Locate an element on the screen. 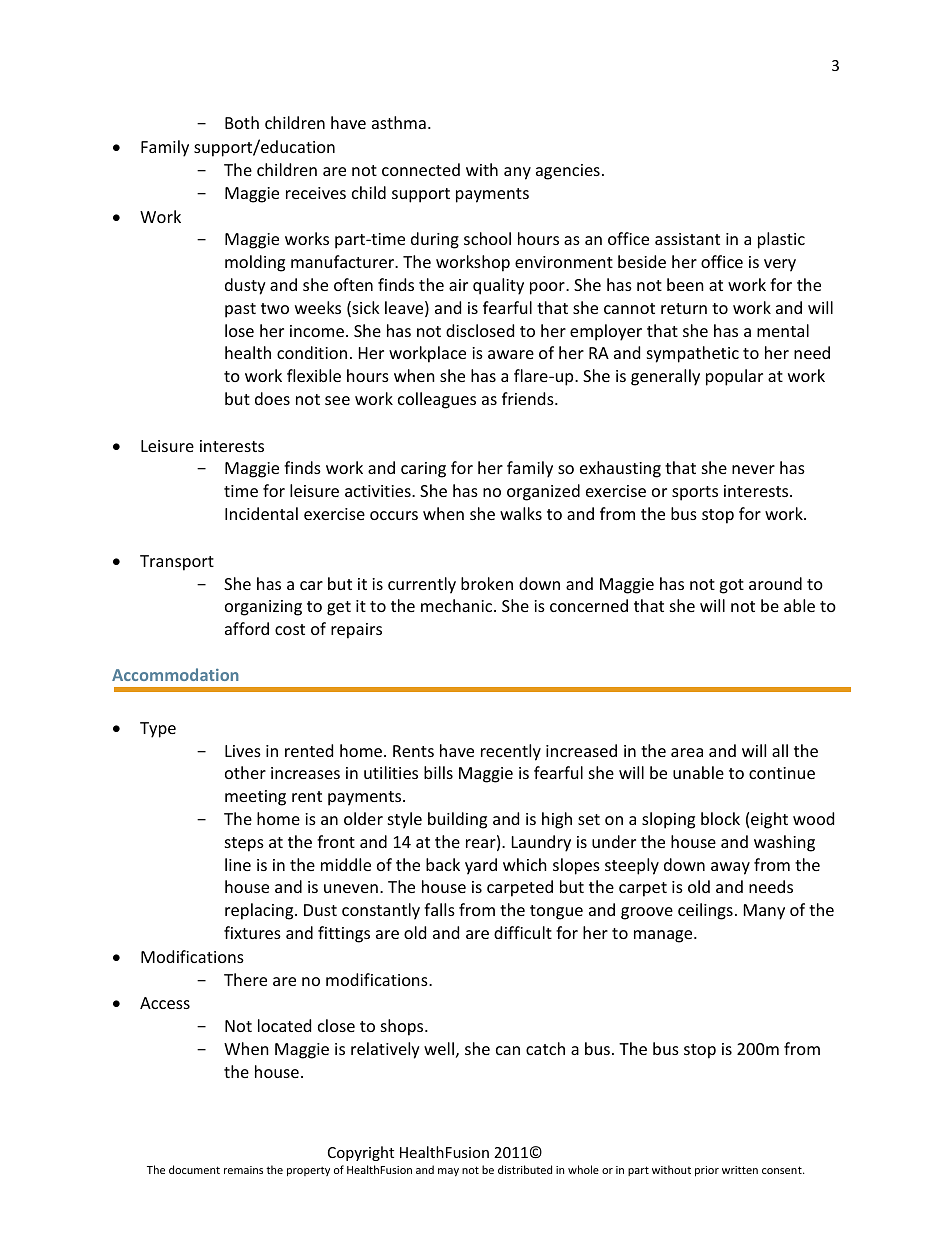 The height and width of the screenshot is (1233, 952). Both is located at coordinates (242, 122).
